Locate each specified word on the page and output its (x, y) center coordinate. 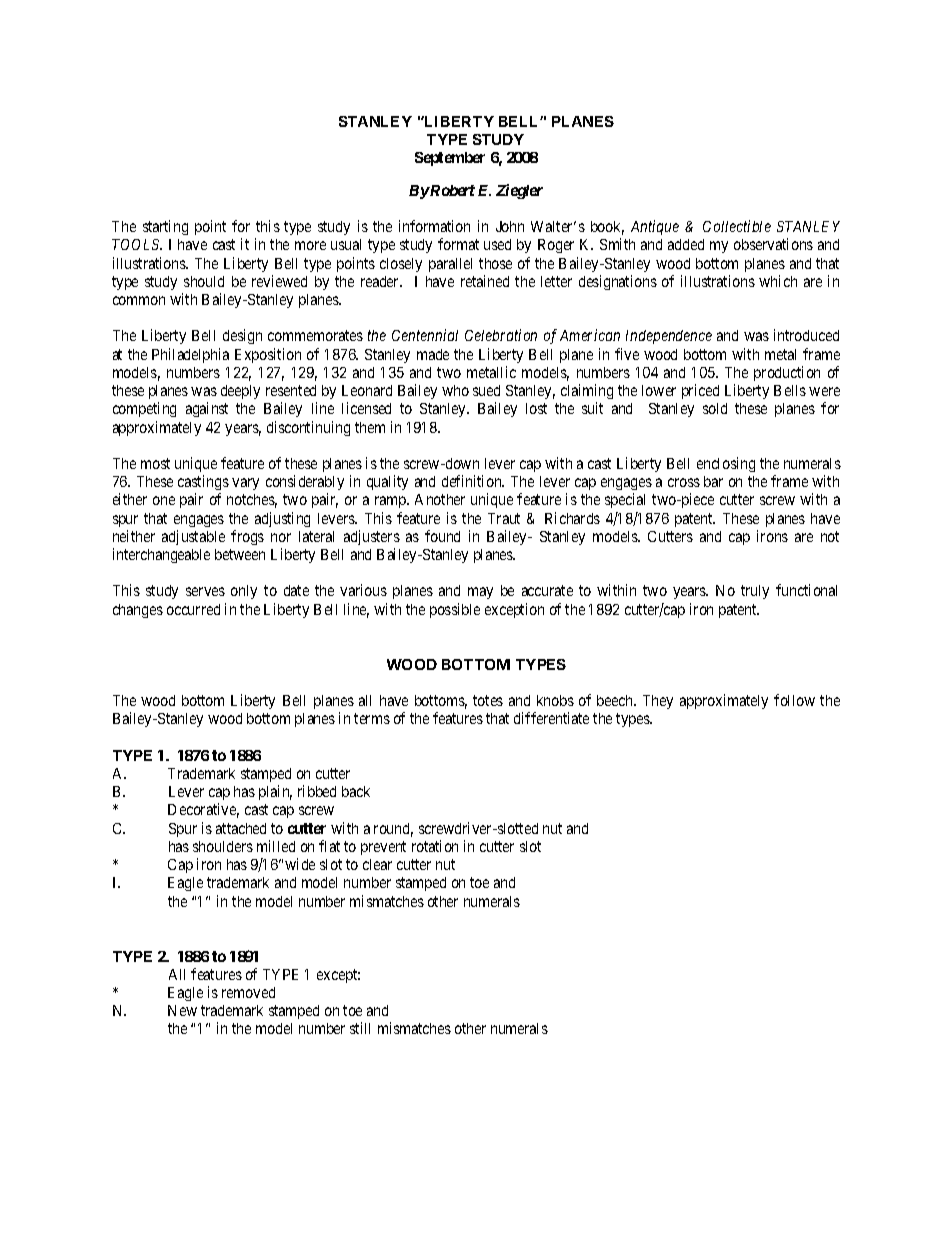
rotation (435, 846)
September (450, 159)
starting (165, 227)
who (455, 390)
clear (377, 864)
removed (248, 992)
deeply (240, 392)
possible (455, 610)
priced (700, 391)
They (658, 702)
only (244, 592)
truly (755, 592)
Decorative (203, 810)
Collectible (737, 226)
